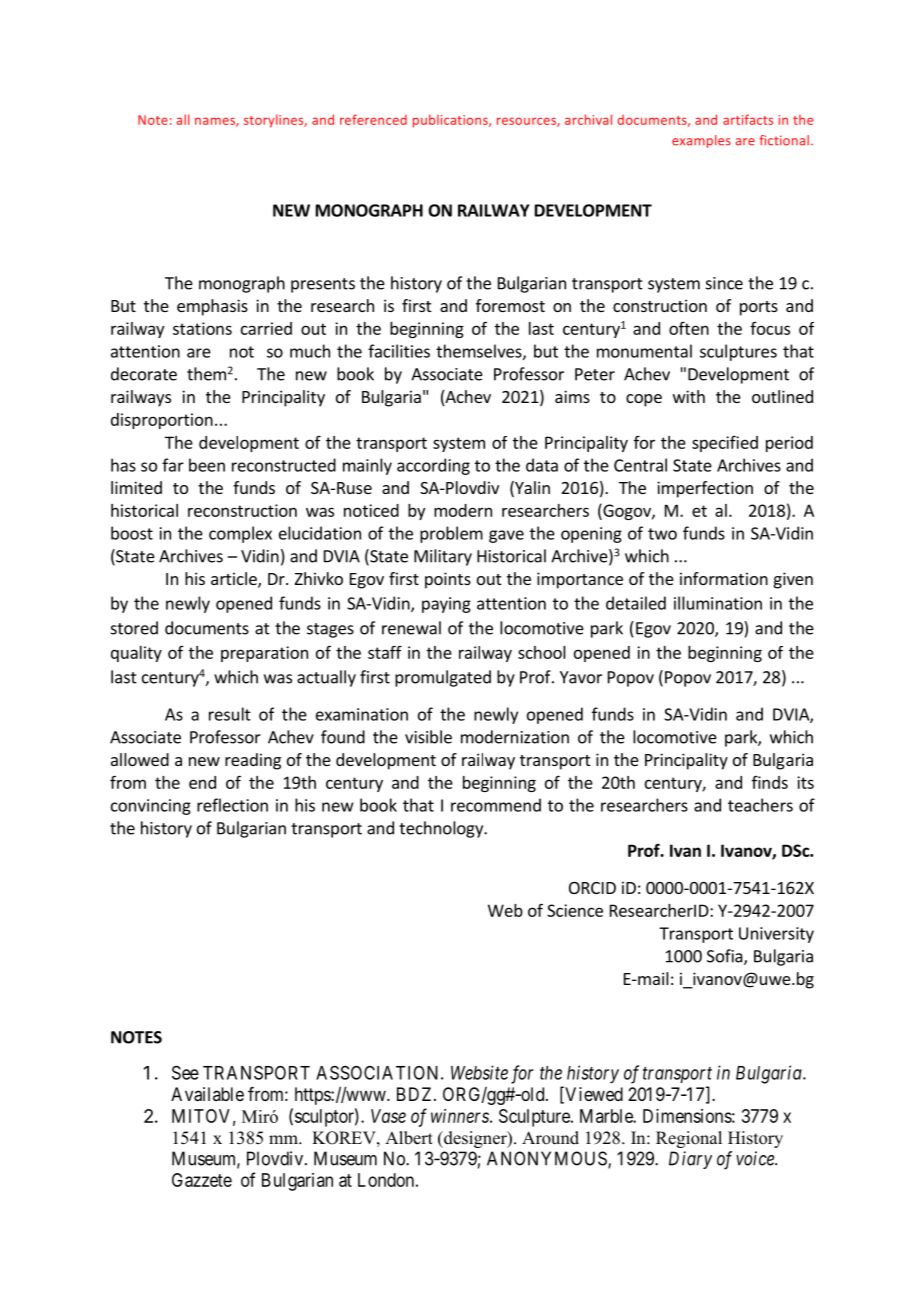 The width and height of the document is (924, 1308). Describe the element at coordinates (232, 805) in the document. I see `reflection` at that location.
